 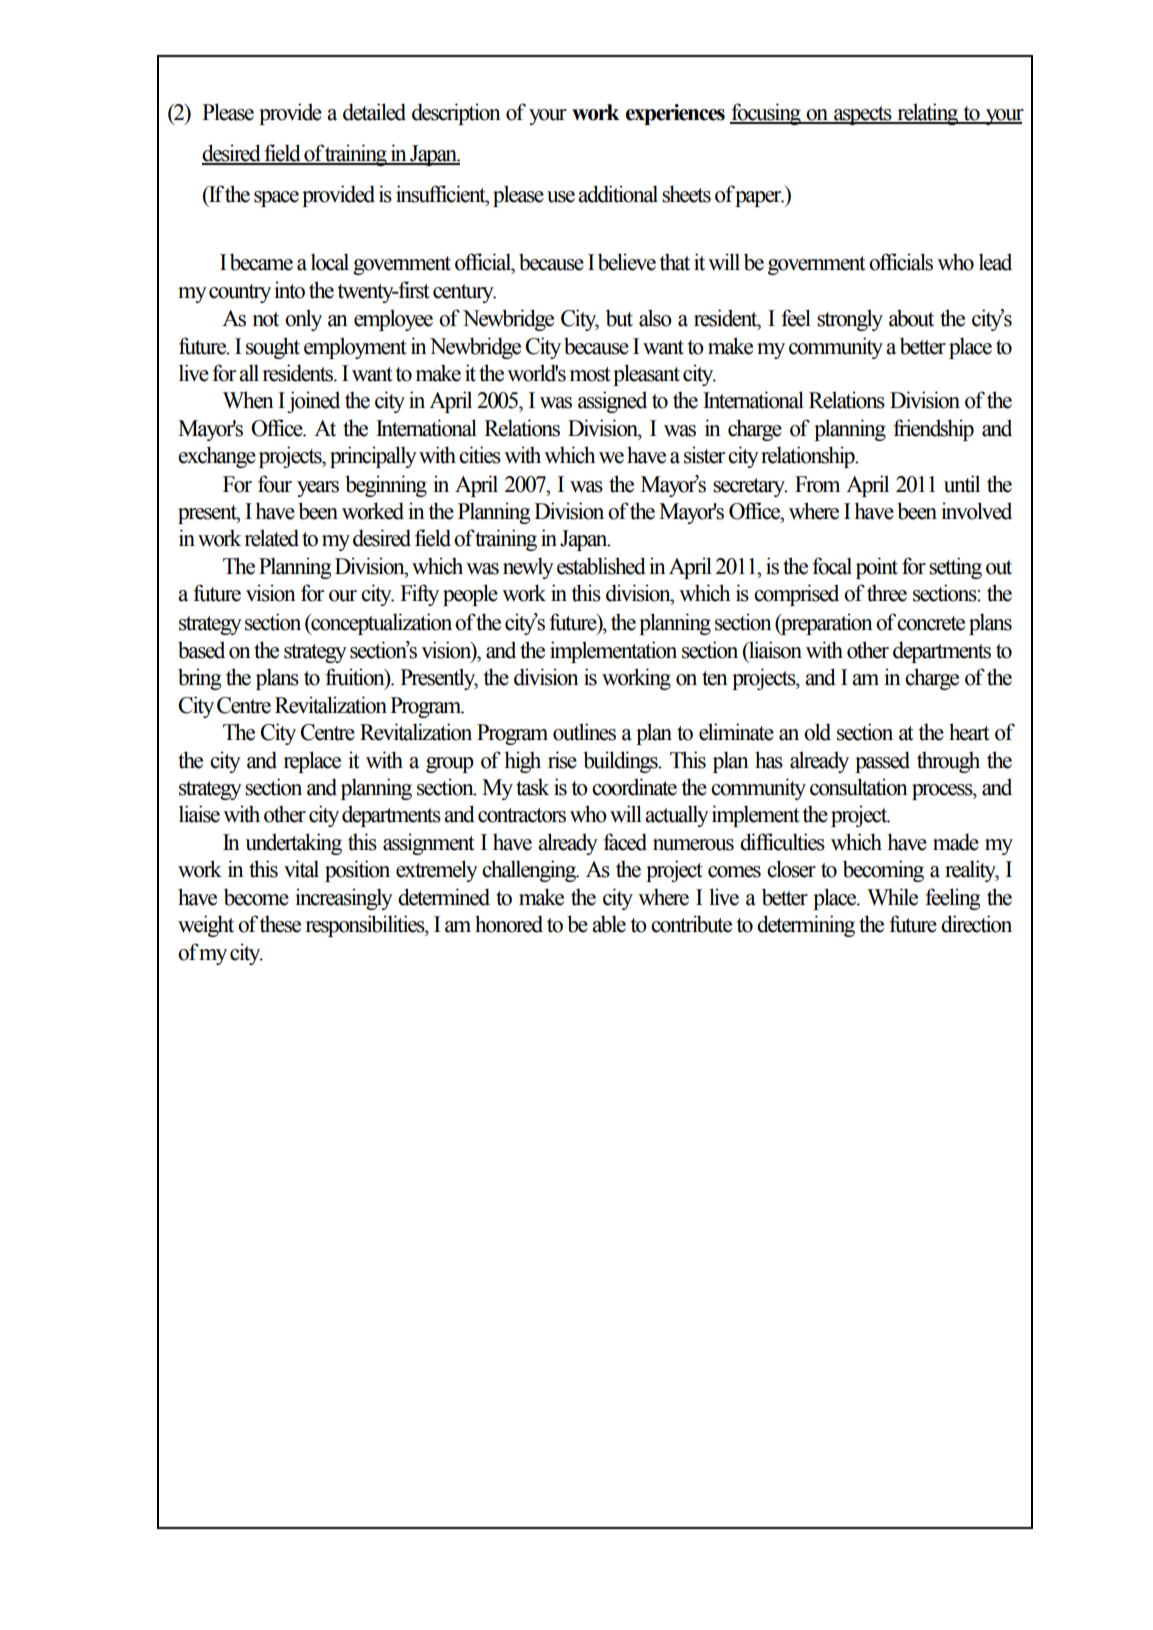 I want to click on friendship, so click(x=933, y=430).
